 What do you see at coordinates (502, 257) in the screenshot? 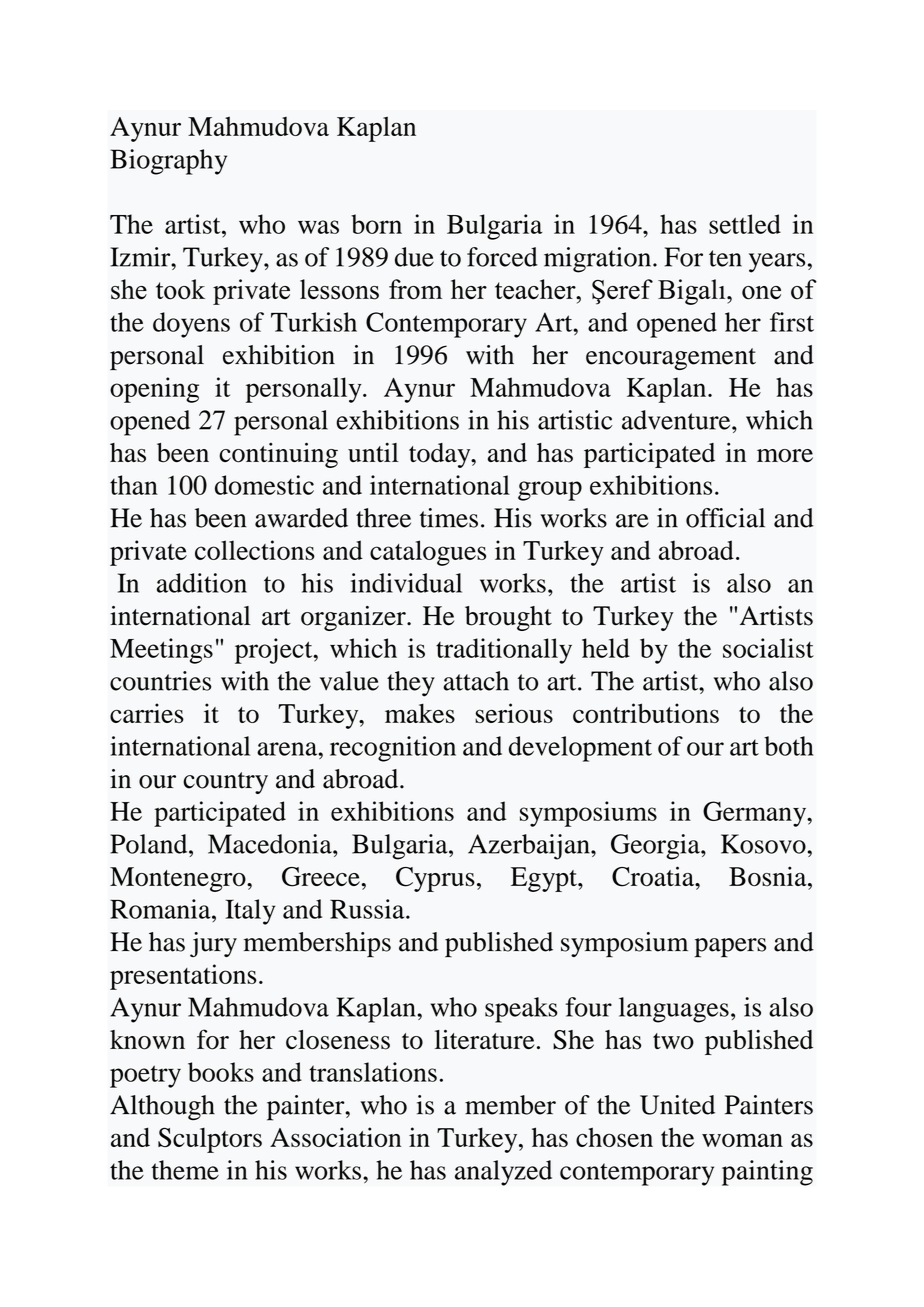
I see `forced` at bounding box center [502, 257].
